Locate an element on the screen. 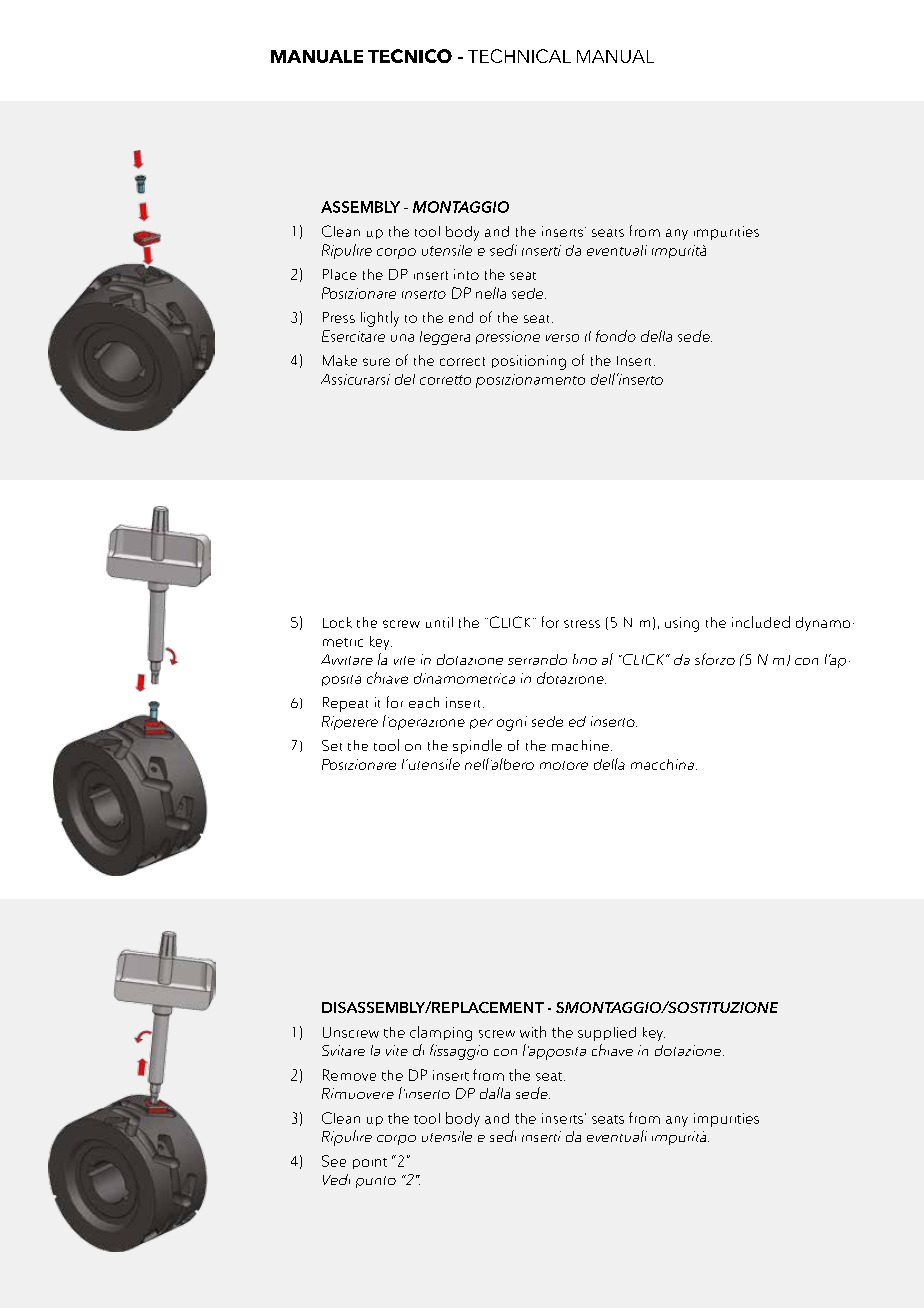  Lock is located at coordinates (337, 622).
